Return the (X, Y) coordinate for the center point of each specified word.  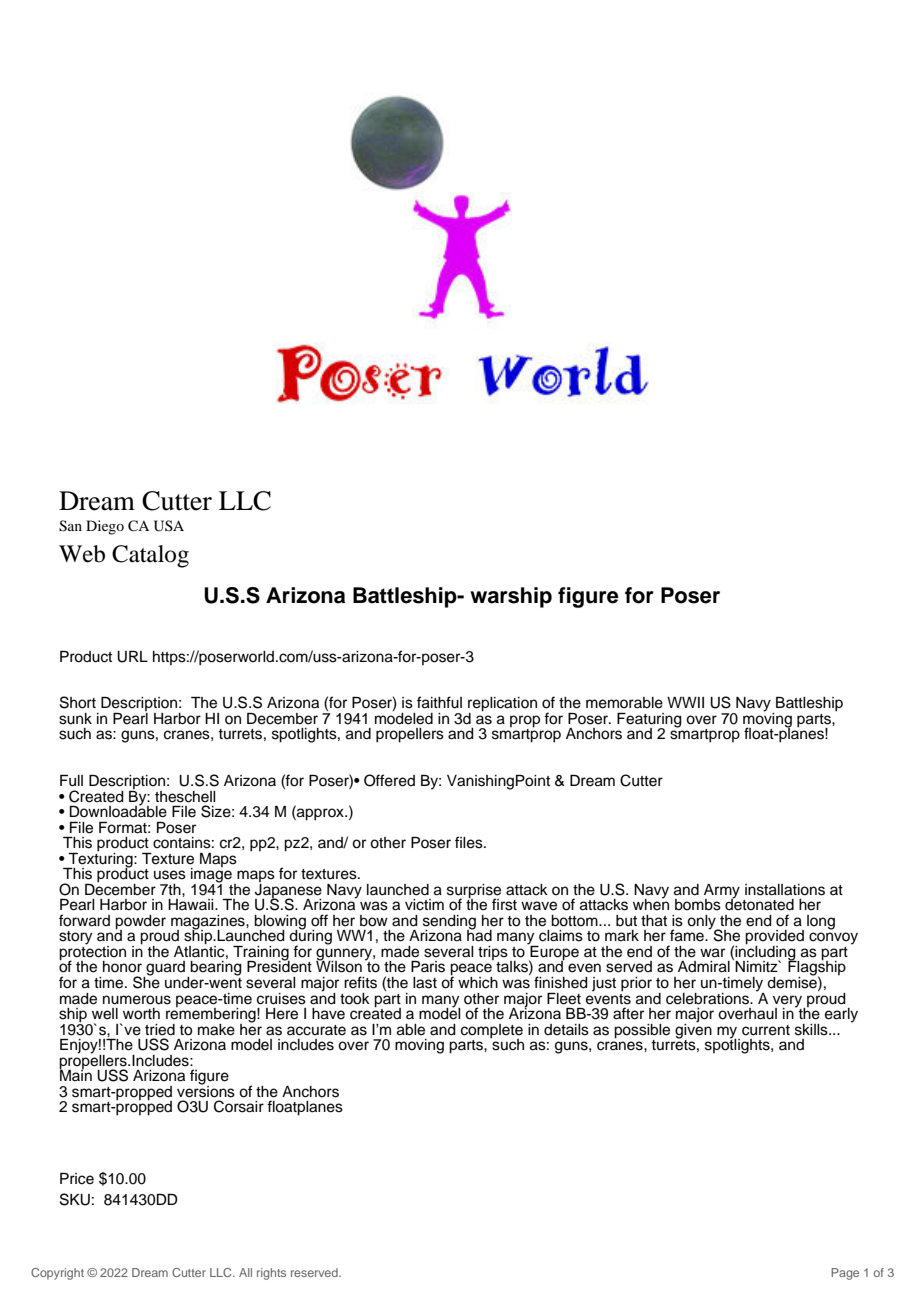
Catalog (150, 556)
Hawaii (192, 904)
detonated (759, 904)
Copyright (57, 1274)
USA (169, 526)
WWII (685, 702)
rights (271, 1274)
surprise (474, 892)
